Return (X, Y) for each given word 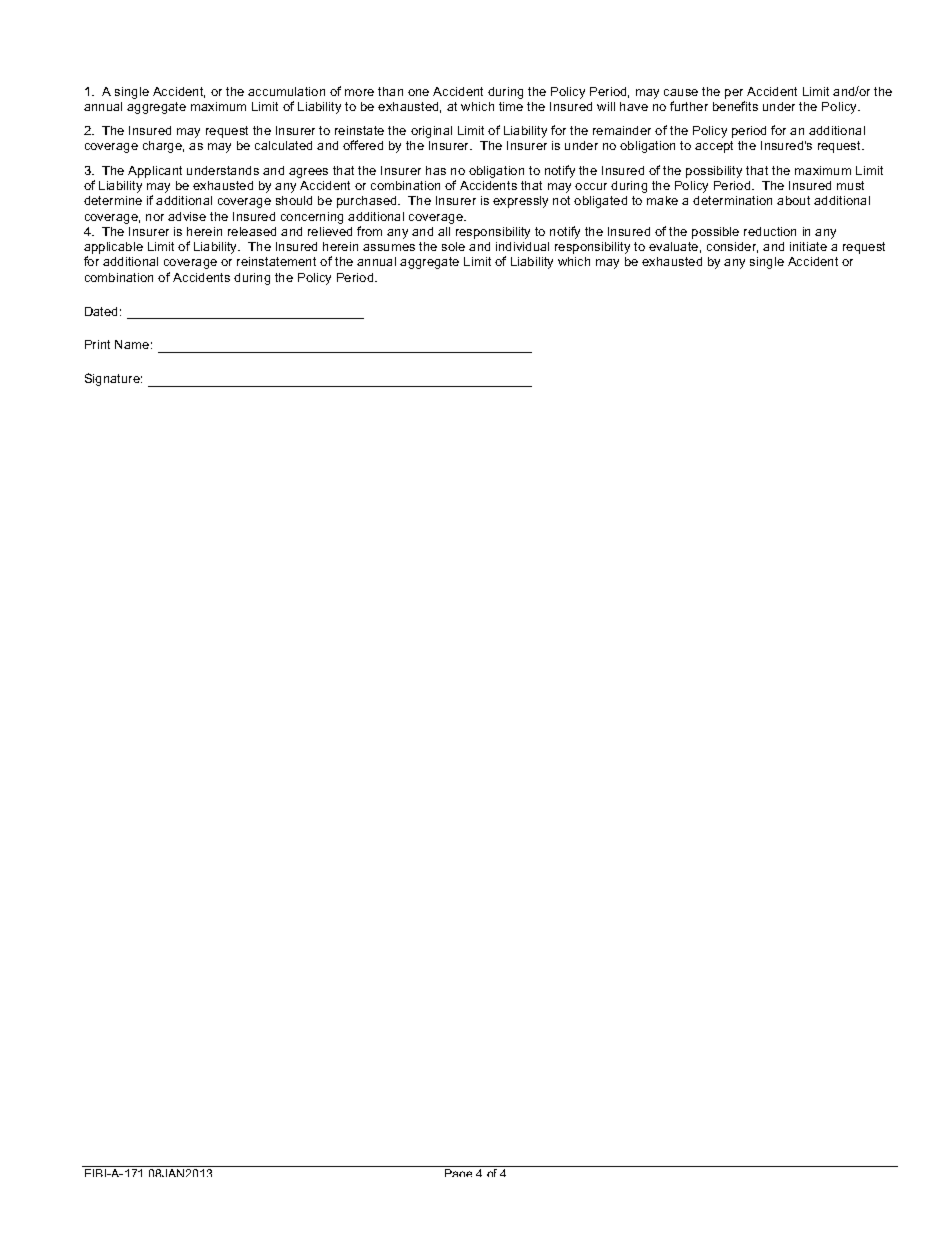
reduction (770, 231)
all (444, 231)
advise (187, 216)
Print (97, 344)
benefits (735, 106)
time (511, 106)
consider (732, 247)
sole (453, 246)
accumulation (286, 91)
